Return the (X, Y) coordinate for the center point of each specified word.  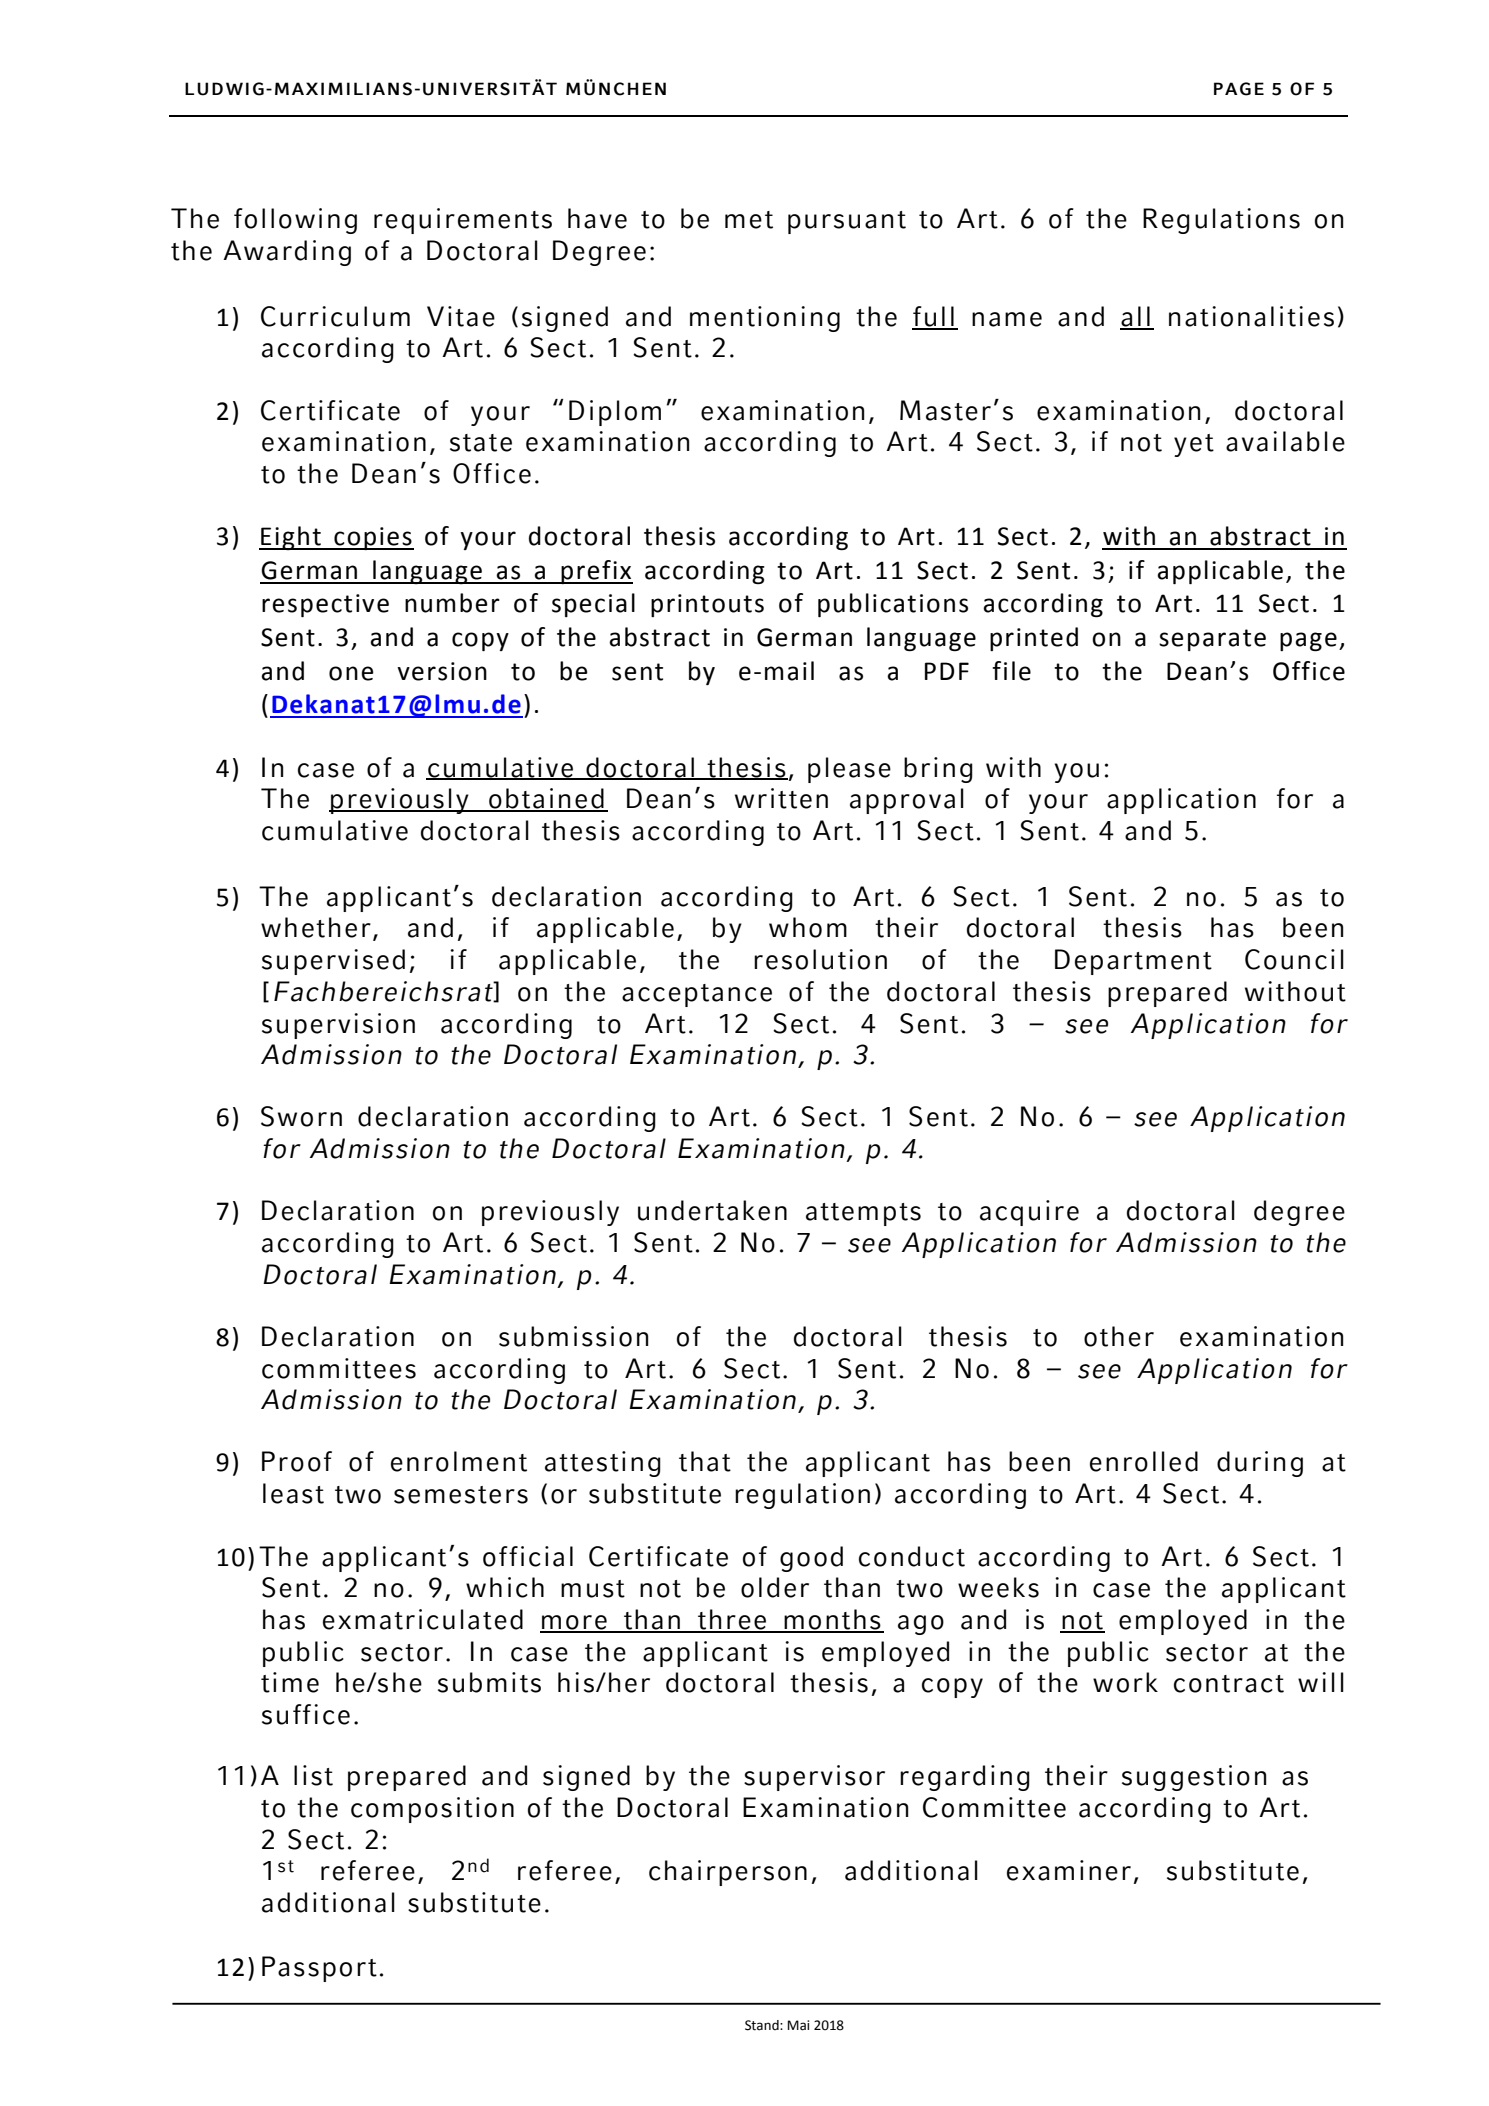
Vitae (461, 316)
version (442, 671)
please (849, 770)
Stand (763, 2025)
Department (1133, 962)
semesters (461, 1495)
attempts (863, 1214)
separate (1212, 640)
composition (432, 1810)
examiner (1069, 1870)
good (811, 1559)
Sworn (301, 1116)
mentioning (765, 319)
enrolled (1144, 1461)
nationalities (1251, 316)
